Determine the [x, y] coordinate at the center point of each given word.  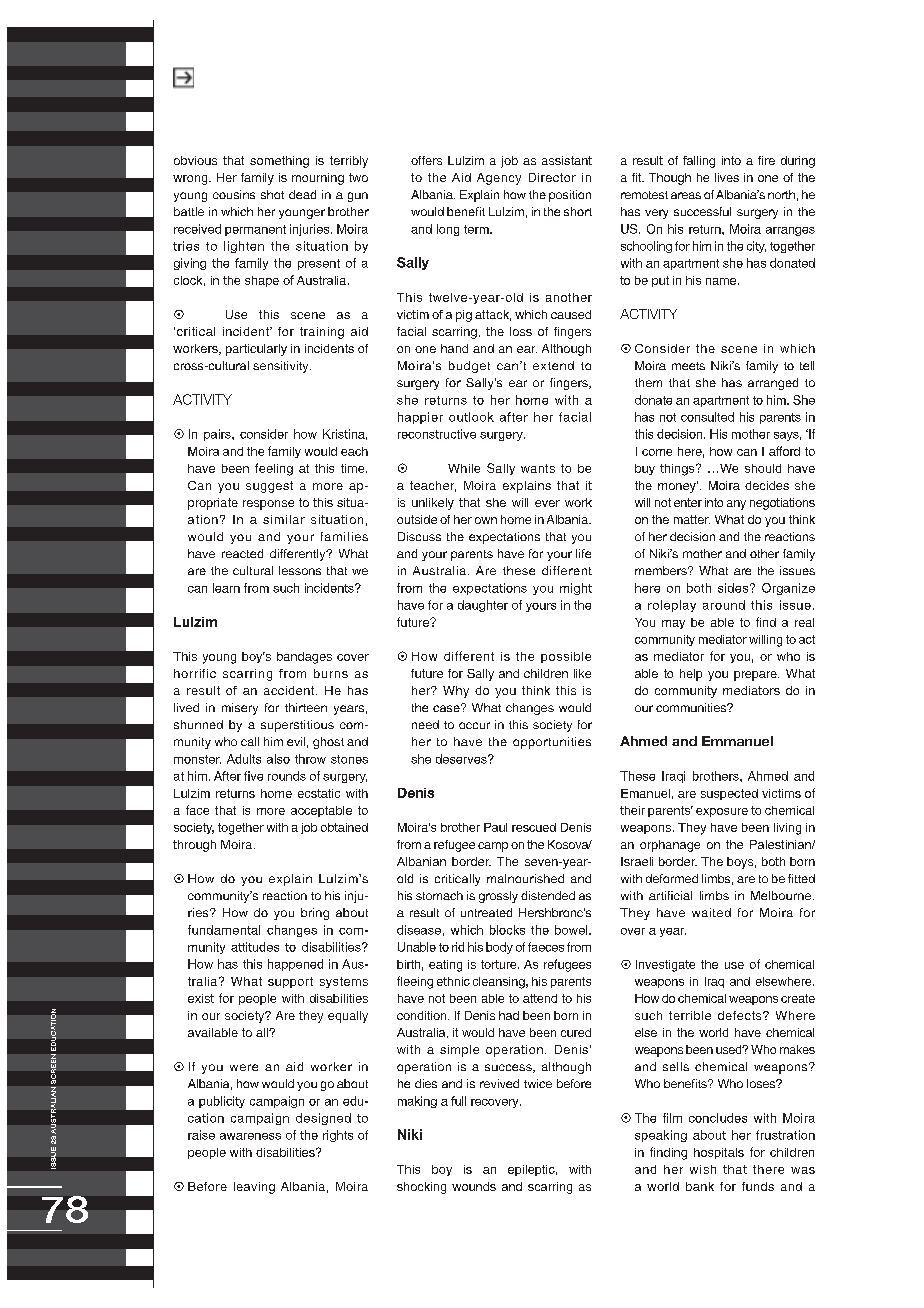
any [736, 505]
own [486, 520]
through [194, 846]
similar [284, 519]
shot [272, 194]
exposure [722, 812]
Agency [499, 179]
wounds [474, 1186]
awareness [250, 1136]
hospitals [719, 1153]
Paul [495, 827]
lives [727, 177]
